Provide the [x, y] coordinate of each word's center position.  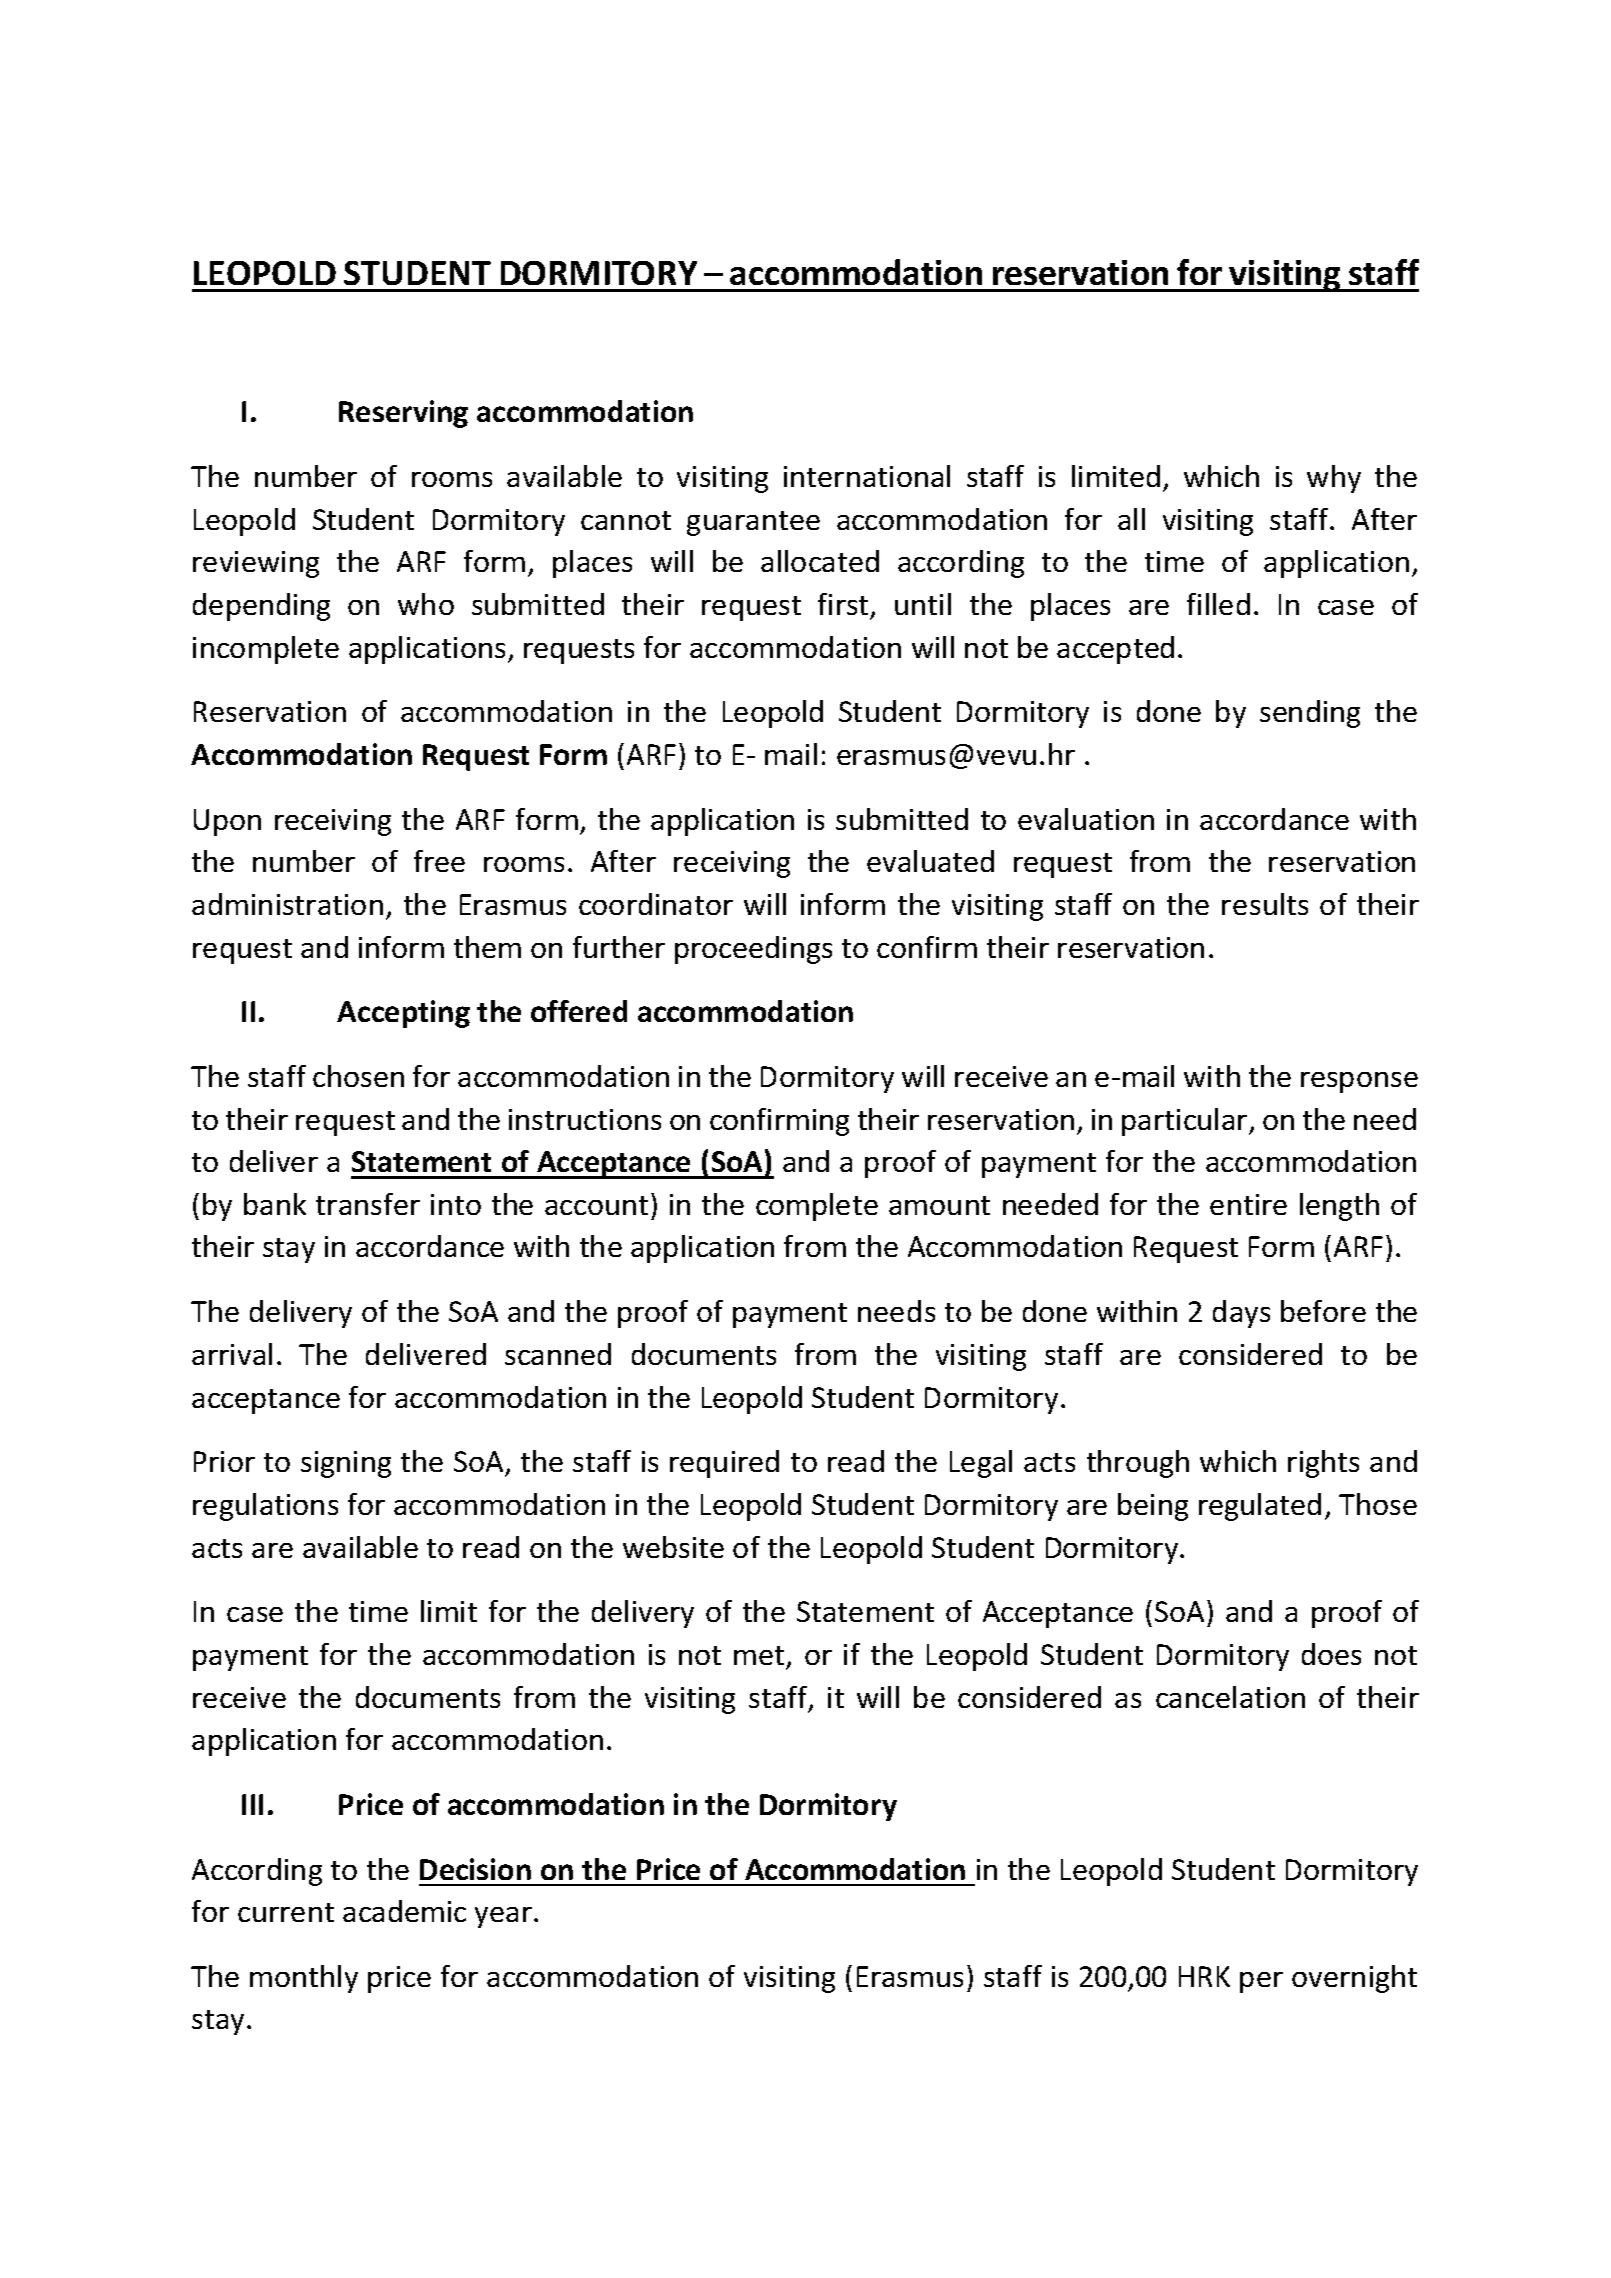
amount [939, 1205]
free [439, 861]
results [1265, 904]
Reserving [403, 414]
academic [404, 1911]
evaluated [930, 861]
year [503, 1917]
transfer [368, 1204]
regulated [1260, 1507]
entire [1248, 1204]
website [673, 1547]
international [867, 476]
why [1334, 479]
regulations [265, 1507]
